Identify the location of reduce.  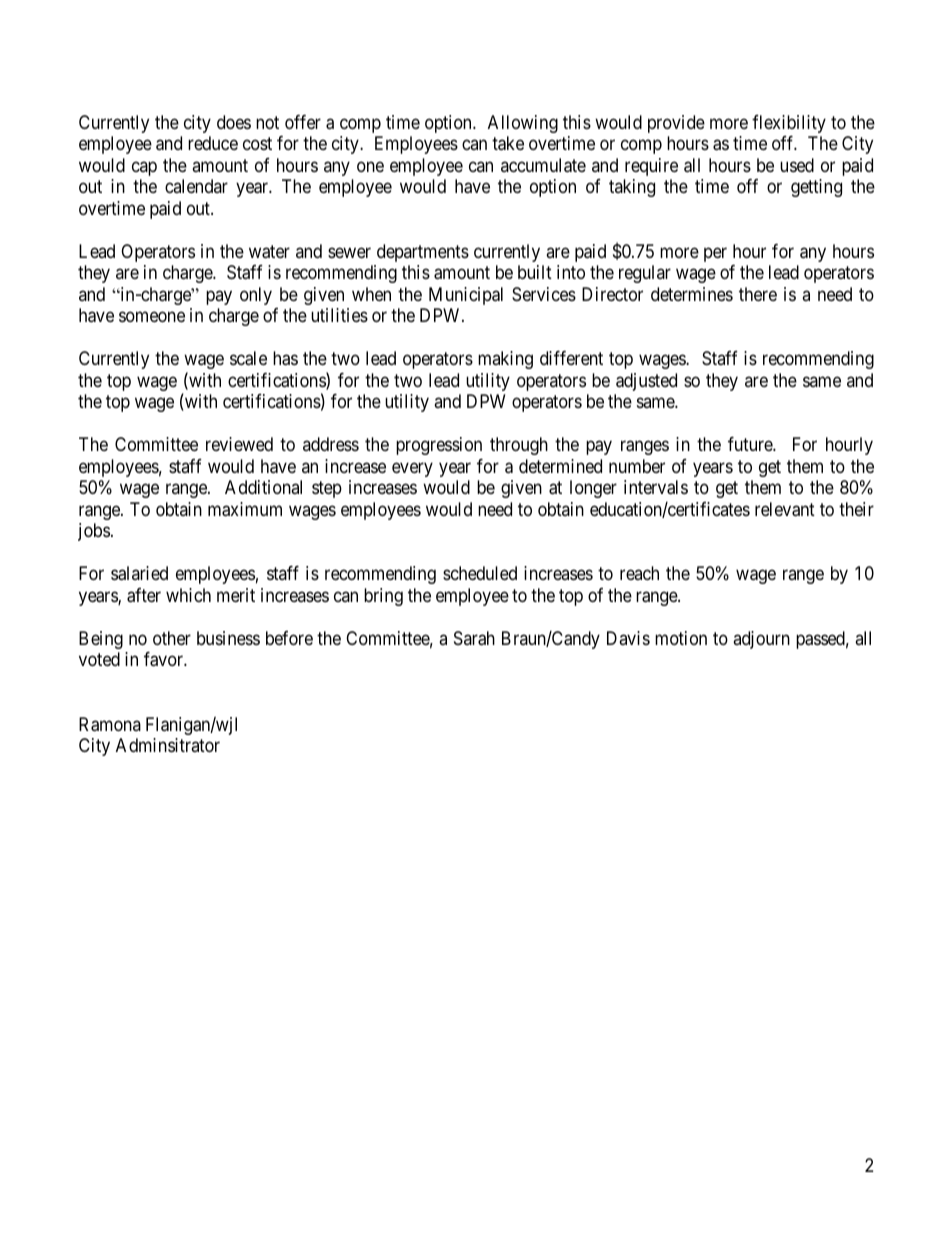
(213, 143).
